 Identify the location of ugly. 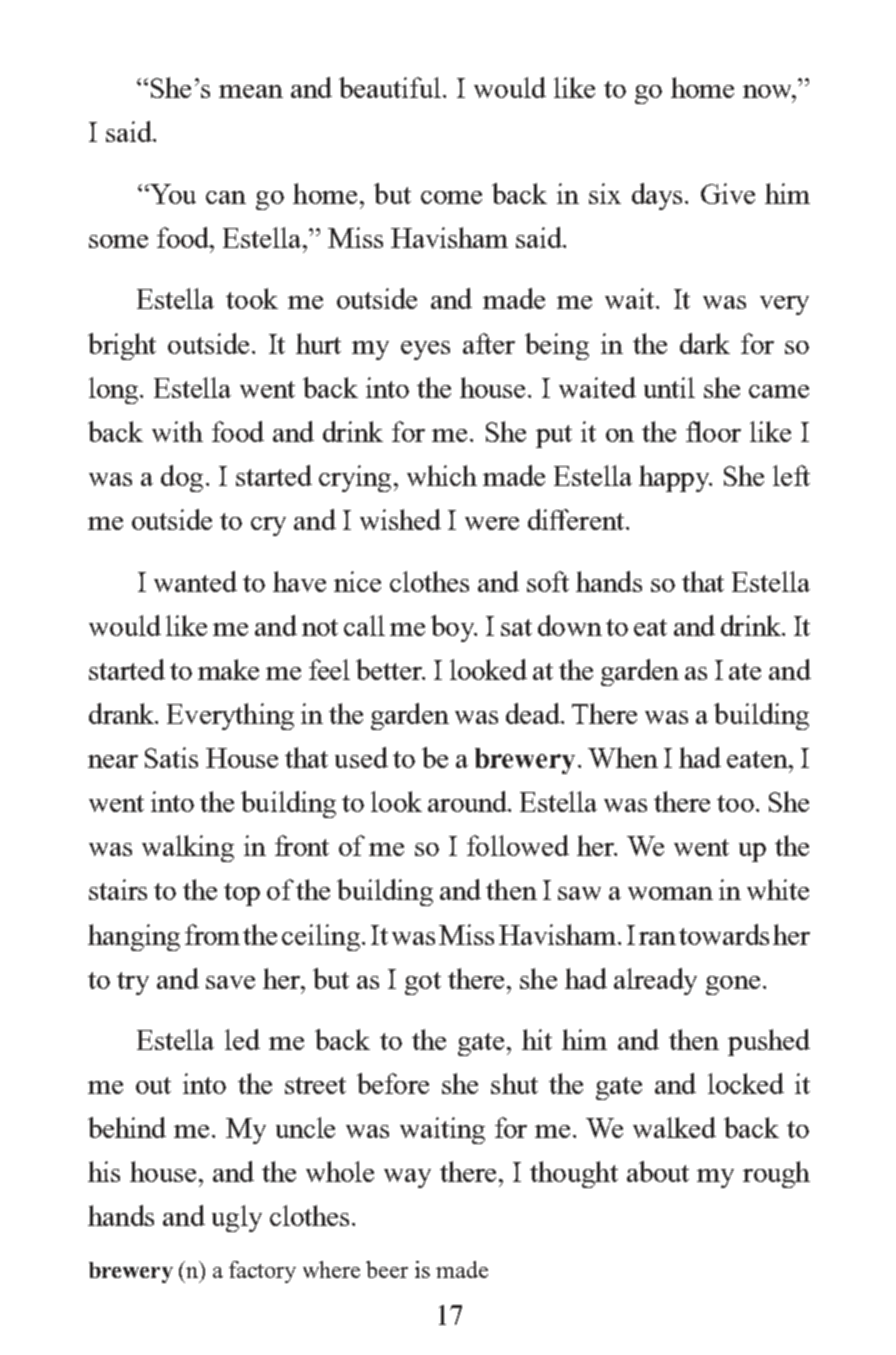
(237, 1218).
